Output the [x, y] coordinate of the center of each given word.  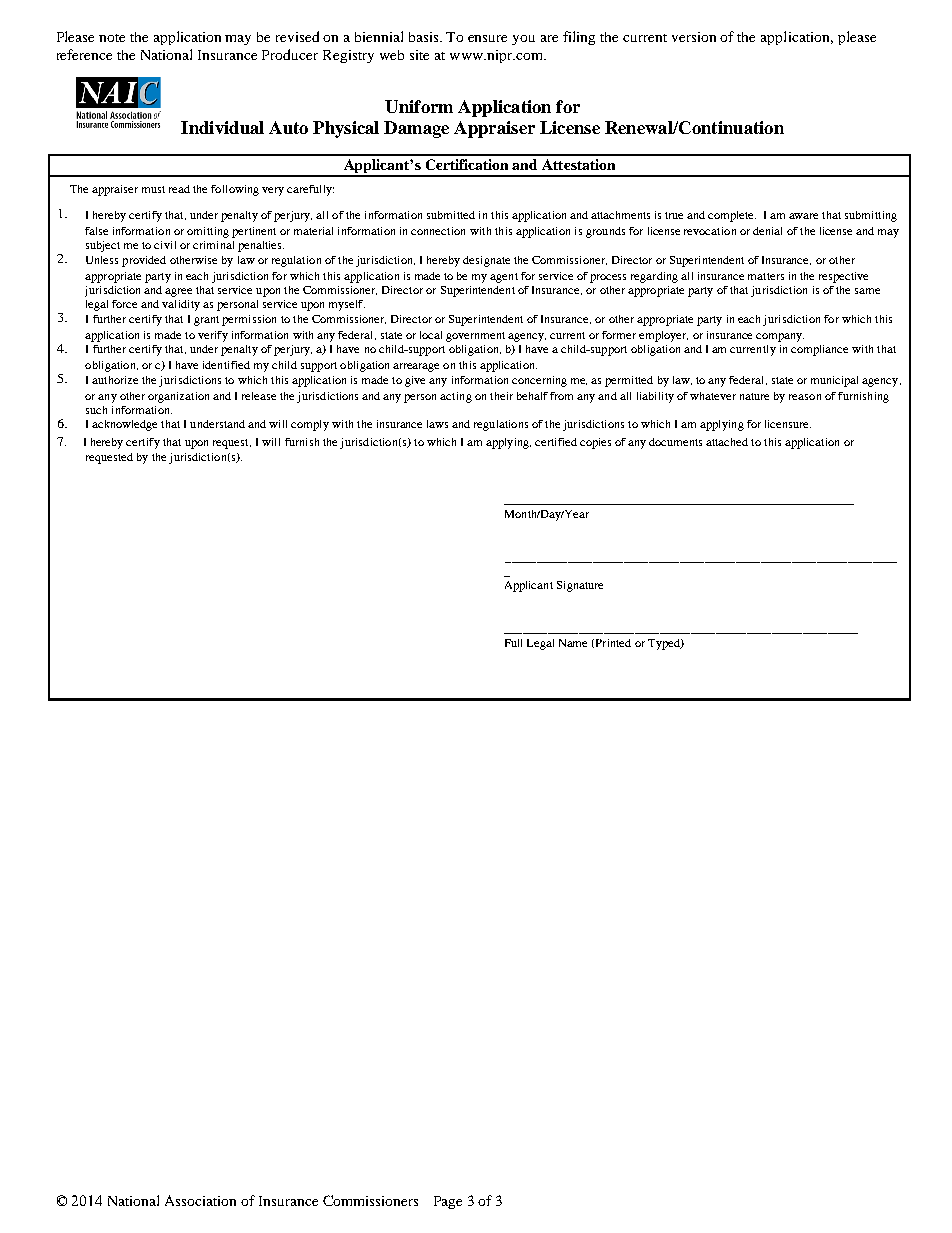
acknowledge [124, 425]
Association [200, 1200]
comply [310, 425]
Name [573, 643]
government [475, 337]
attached [727, 442]
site [419, 55]
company [780, 337]
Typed [665, 644]
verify [213, 336]
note [112, 38]
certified [556, 442]
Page [448, 1202]
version [694, 37]
